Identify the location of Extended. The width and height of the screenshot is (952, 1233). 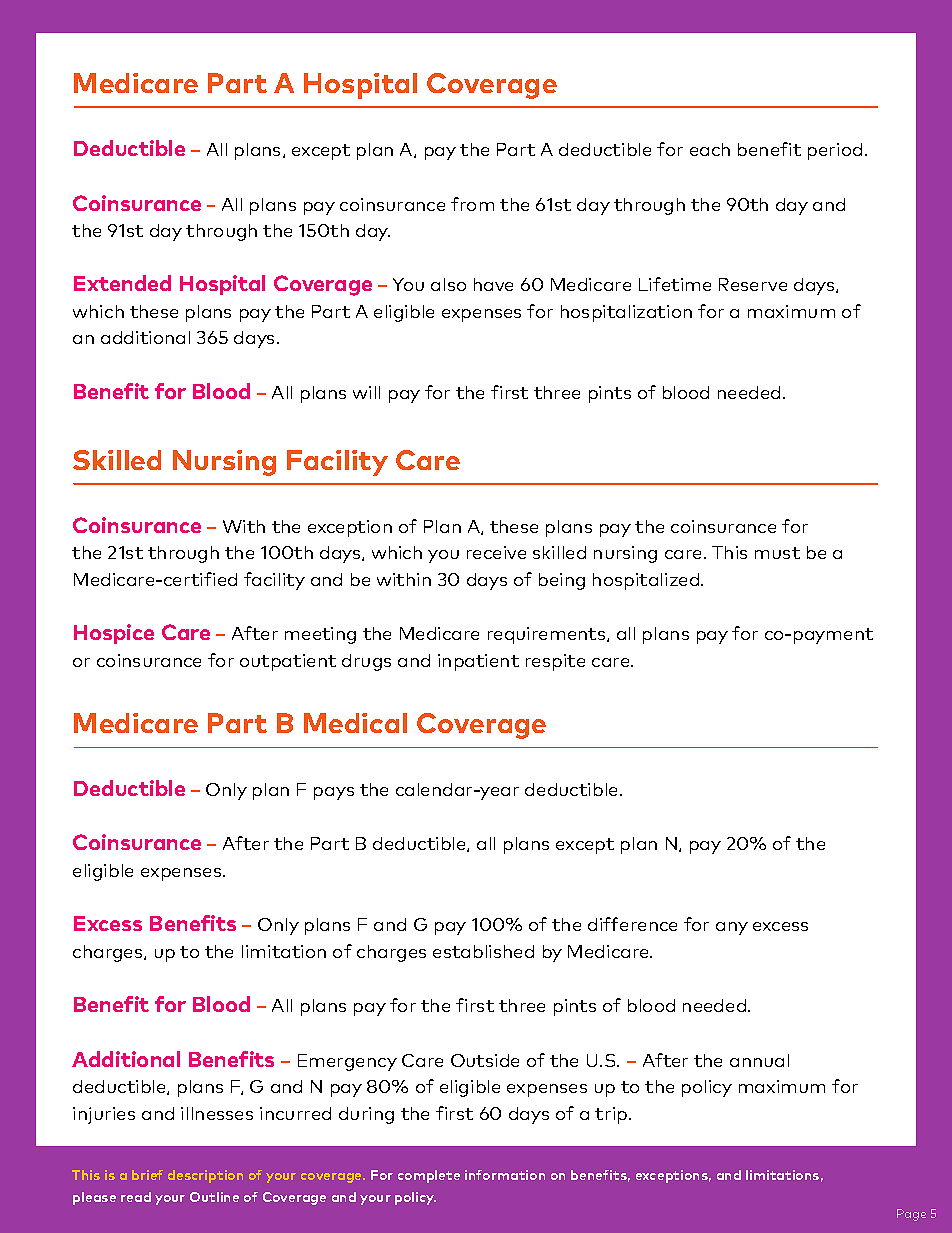
(122, 283).
